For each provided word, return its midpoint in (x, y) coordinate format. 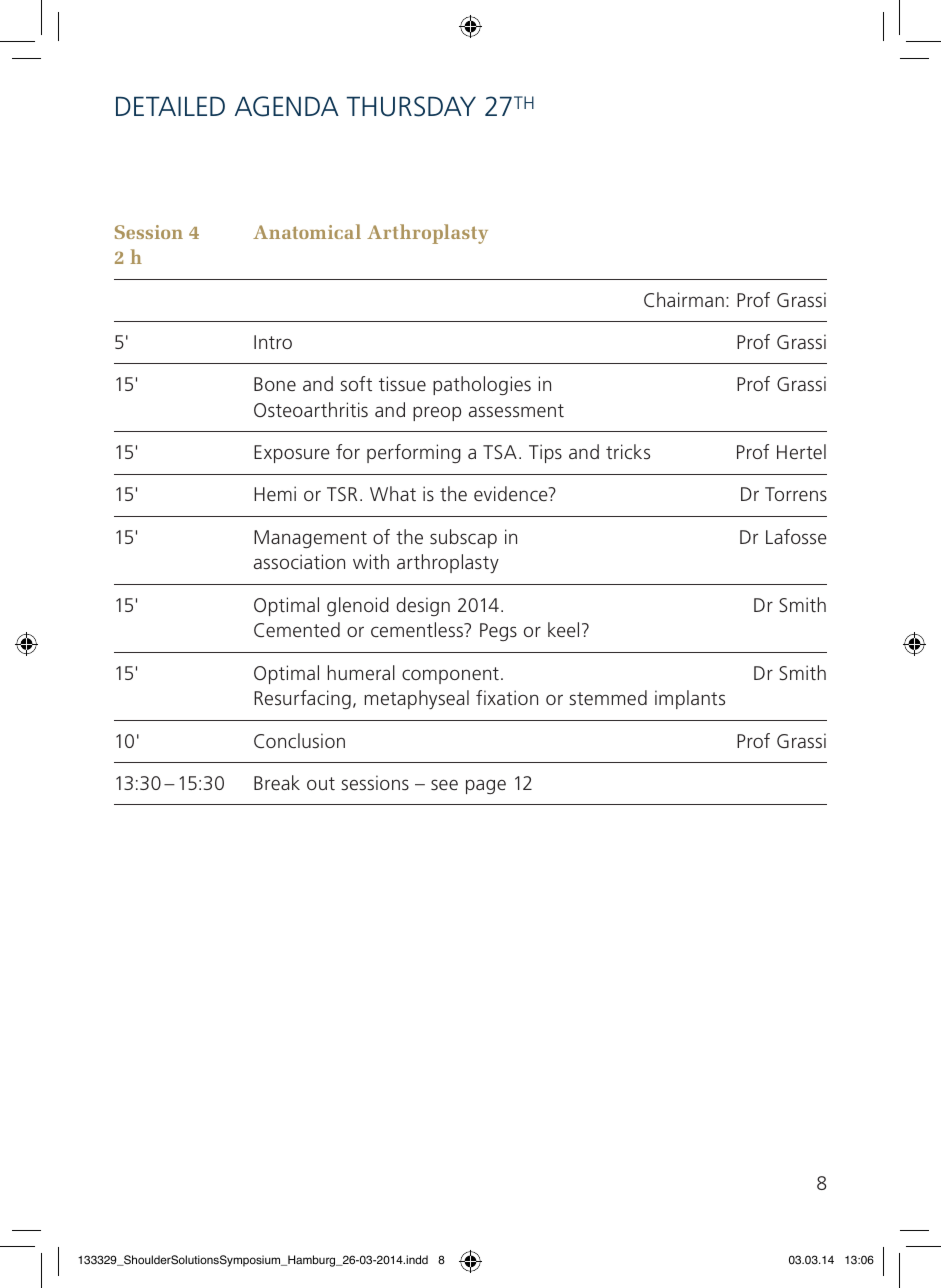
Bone (275, 384)
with (371, 561)
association (299, 561)
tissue (402, 383)
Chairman (684, 299)
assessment (516, 410)
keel (563, 629)
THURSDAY (411, 106)
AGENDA (287, 106)
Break (277, 782)
